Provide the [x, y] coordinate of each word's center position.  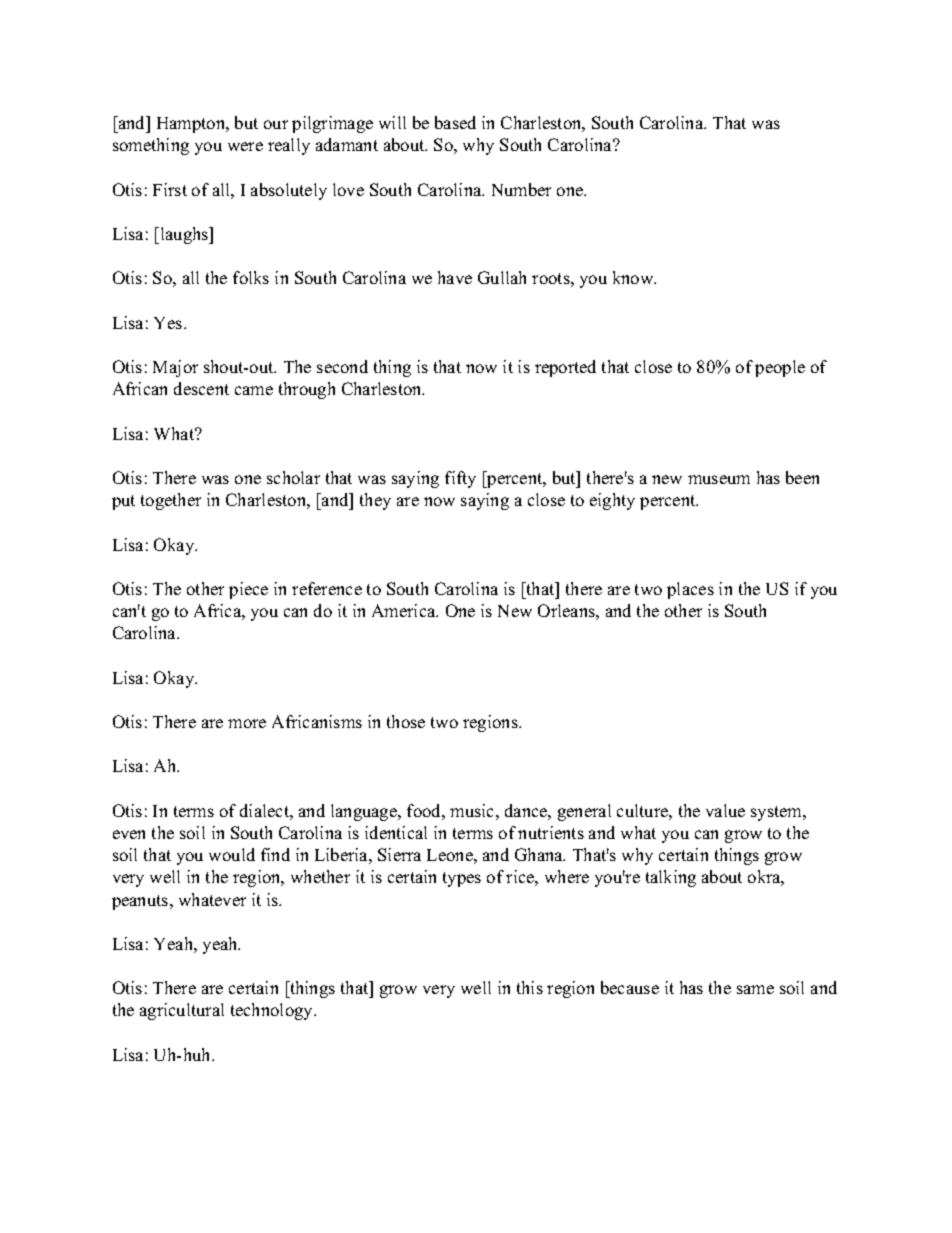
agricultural [182, 1011]
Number [521, 189]
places [690, 590]
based [455, 122]
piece [248, 590]
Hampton [192, 125]
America [405, 610]
